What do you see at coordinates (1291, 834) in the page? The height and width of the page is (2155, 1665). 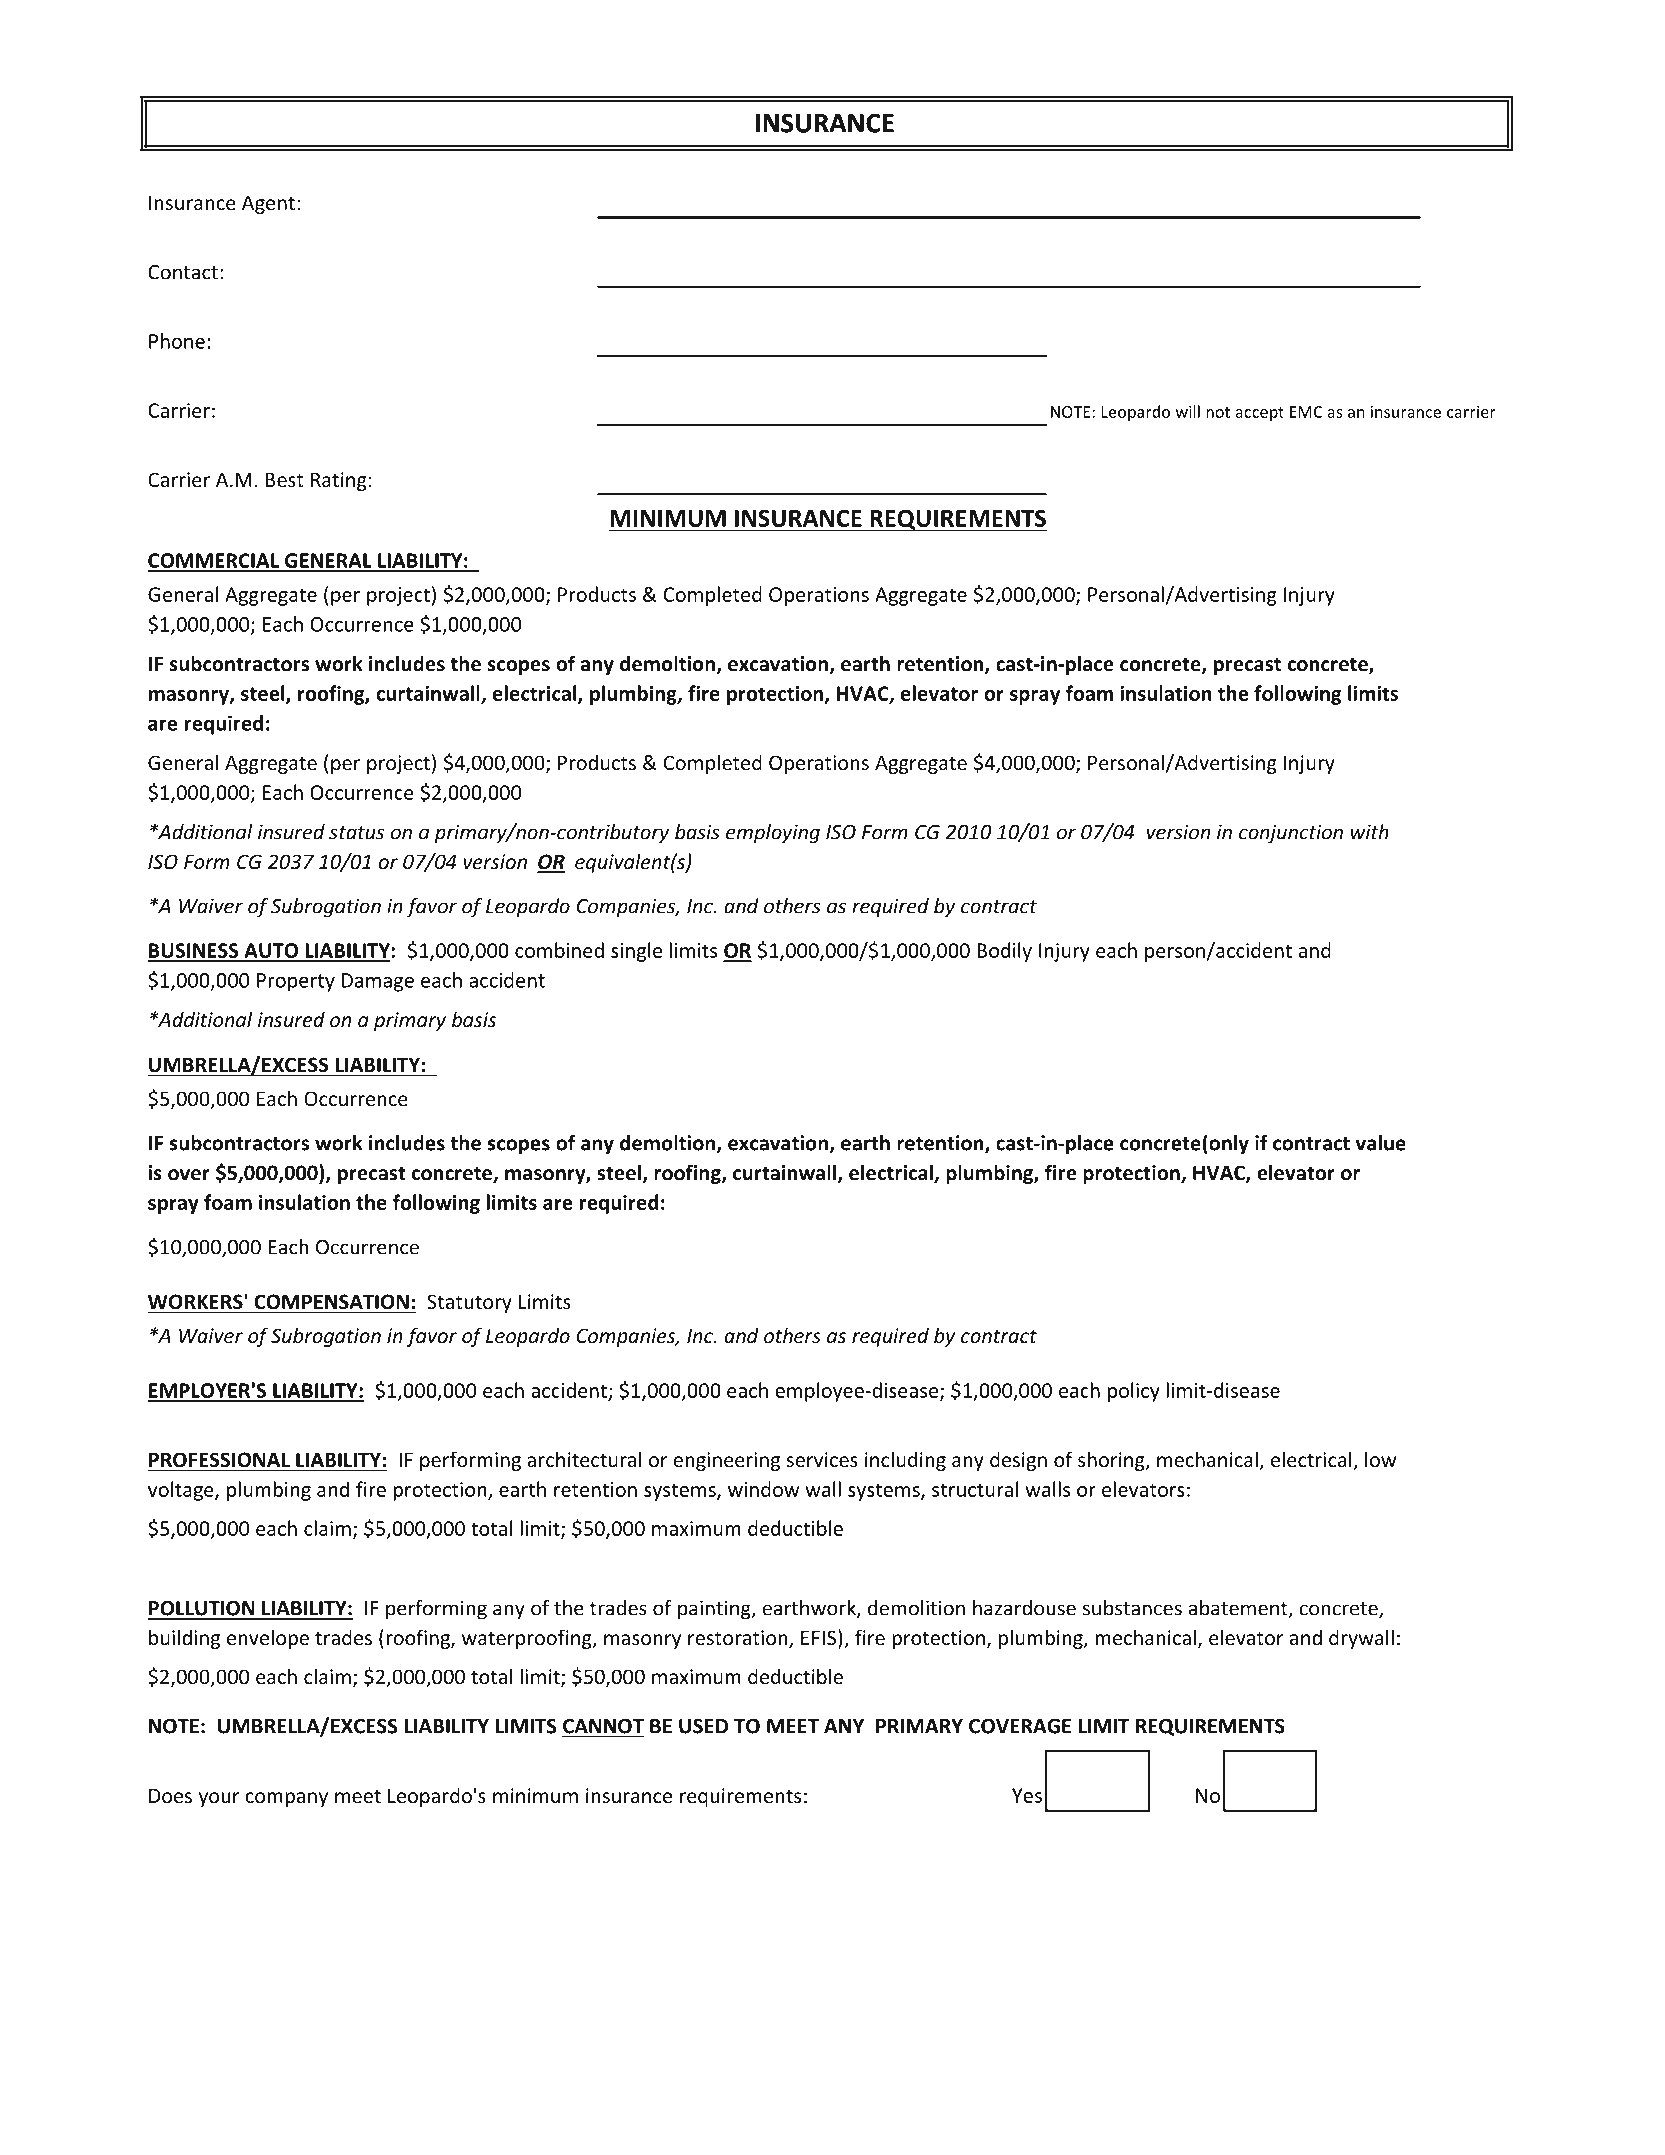 I see `conjunction` at bounding box center [1291, 834].
